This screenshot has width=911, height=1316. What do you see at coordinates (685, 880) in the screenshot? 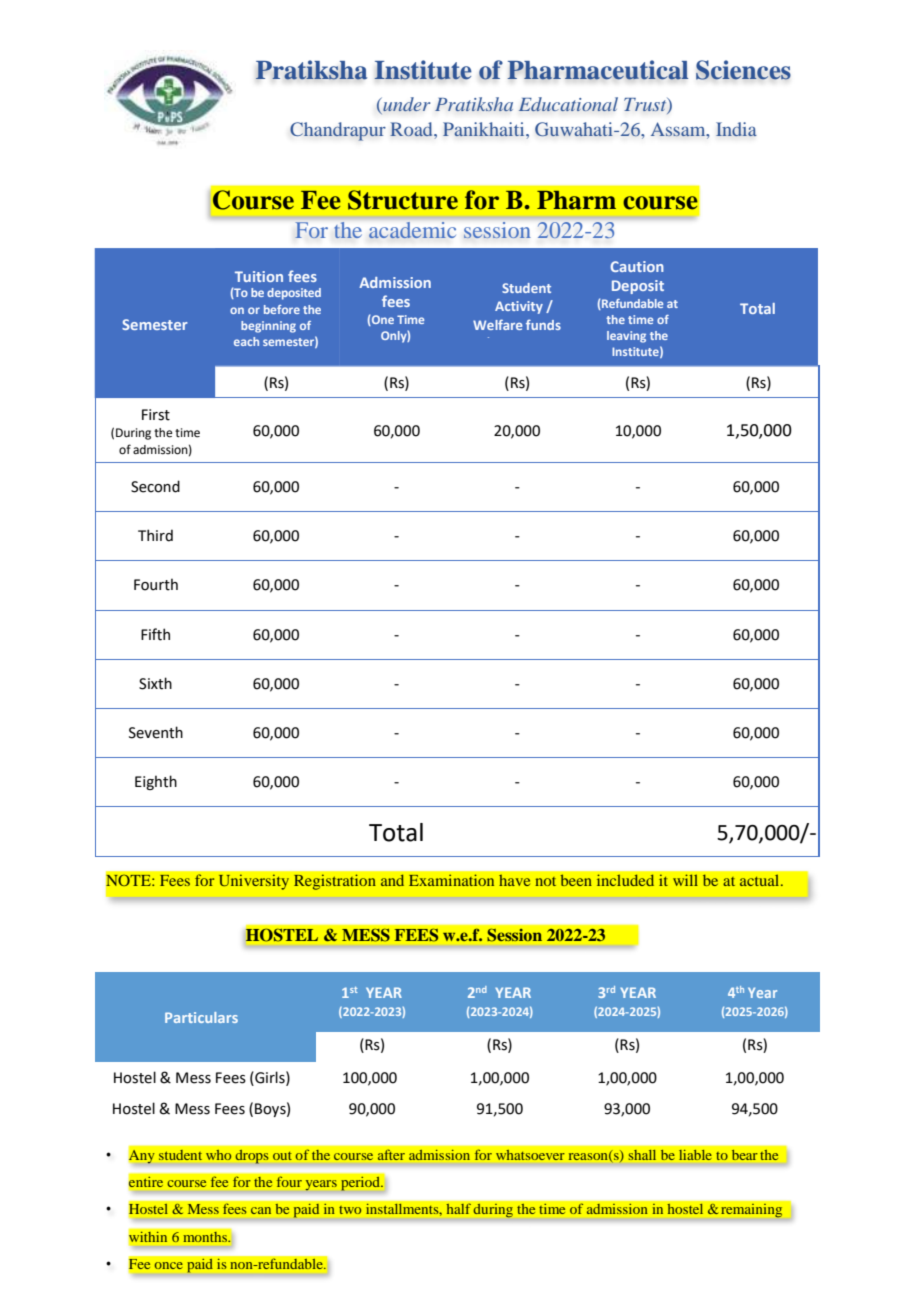
I see `will` at bounding box center [685, 880].
